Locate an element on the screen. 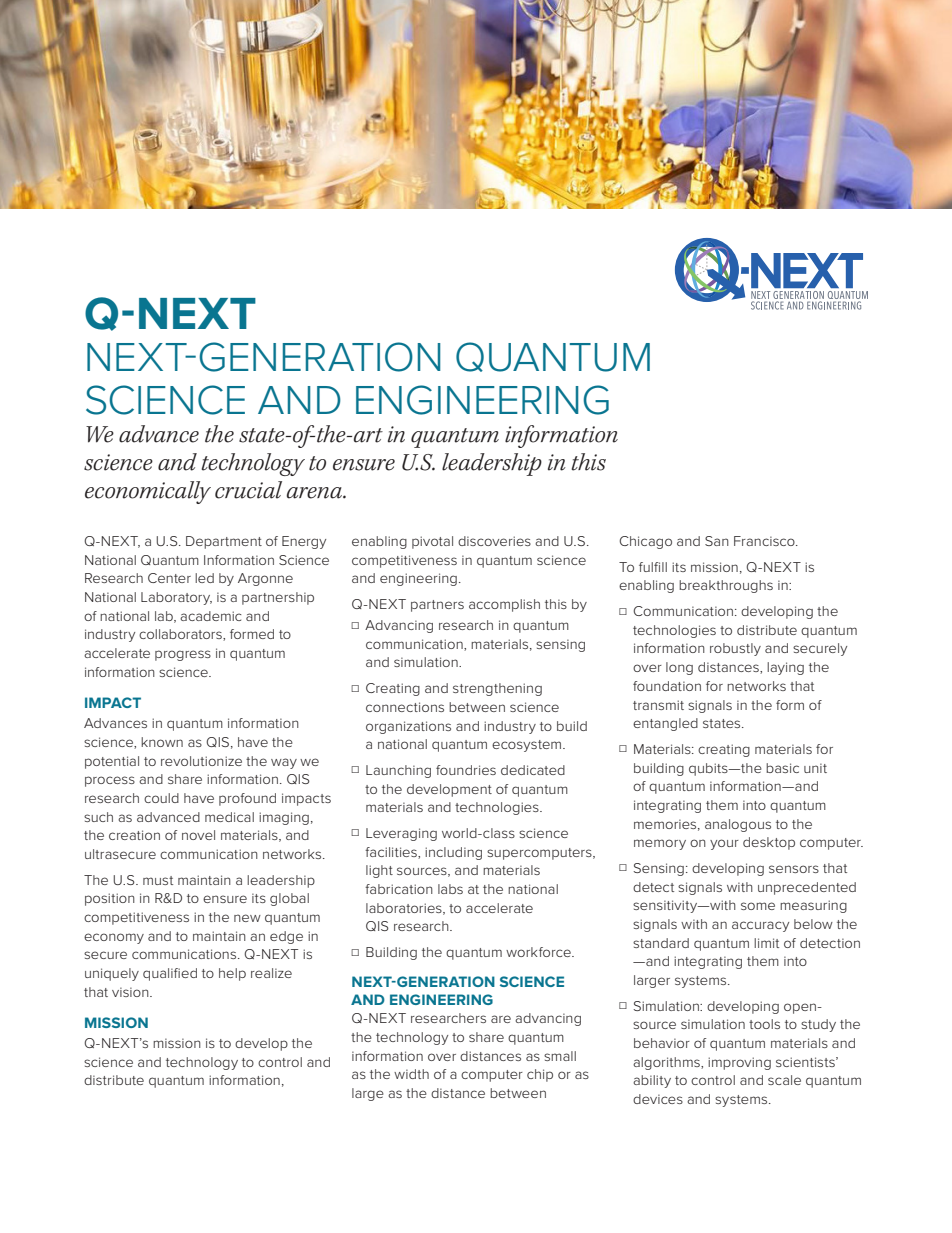 Image resolution: width=952 pixels, height=1233 pixels. San is located at coordinates (717, 541).
